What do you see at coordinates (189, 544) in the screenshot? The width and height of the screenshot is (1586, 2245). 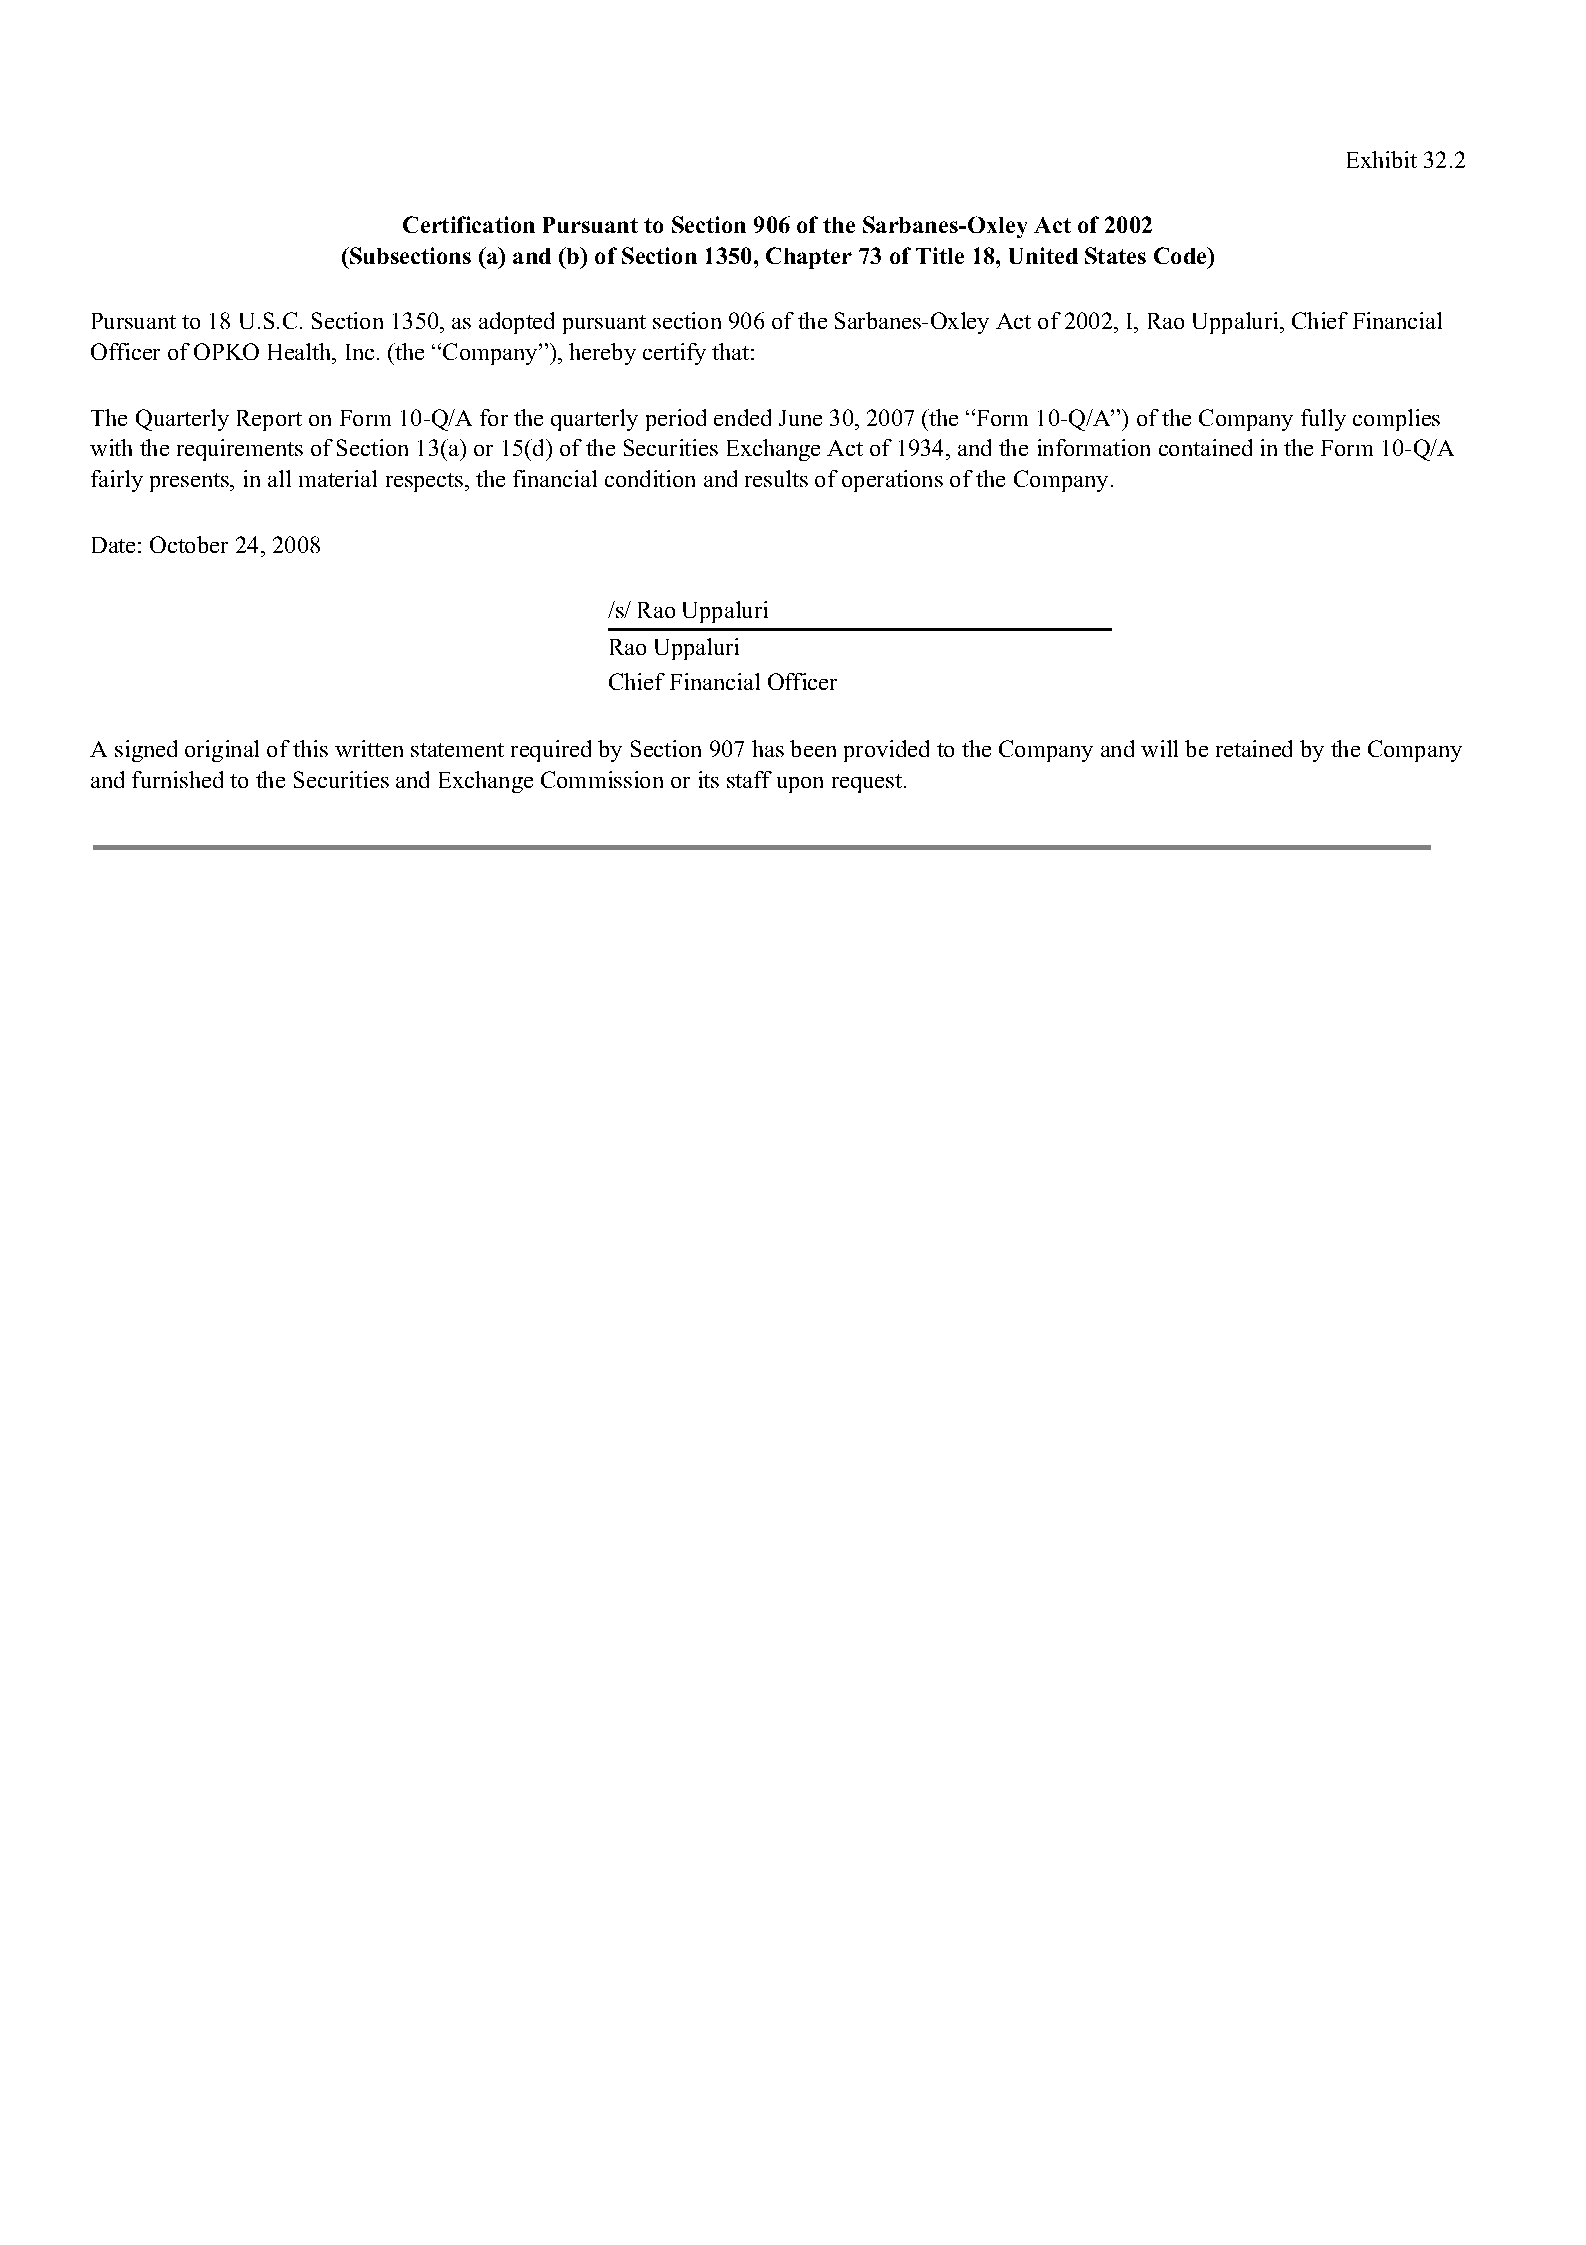 I see `October` at bounding box center [189, 544].
